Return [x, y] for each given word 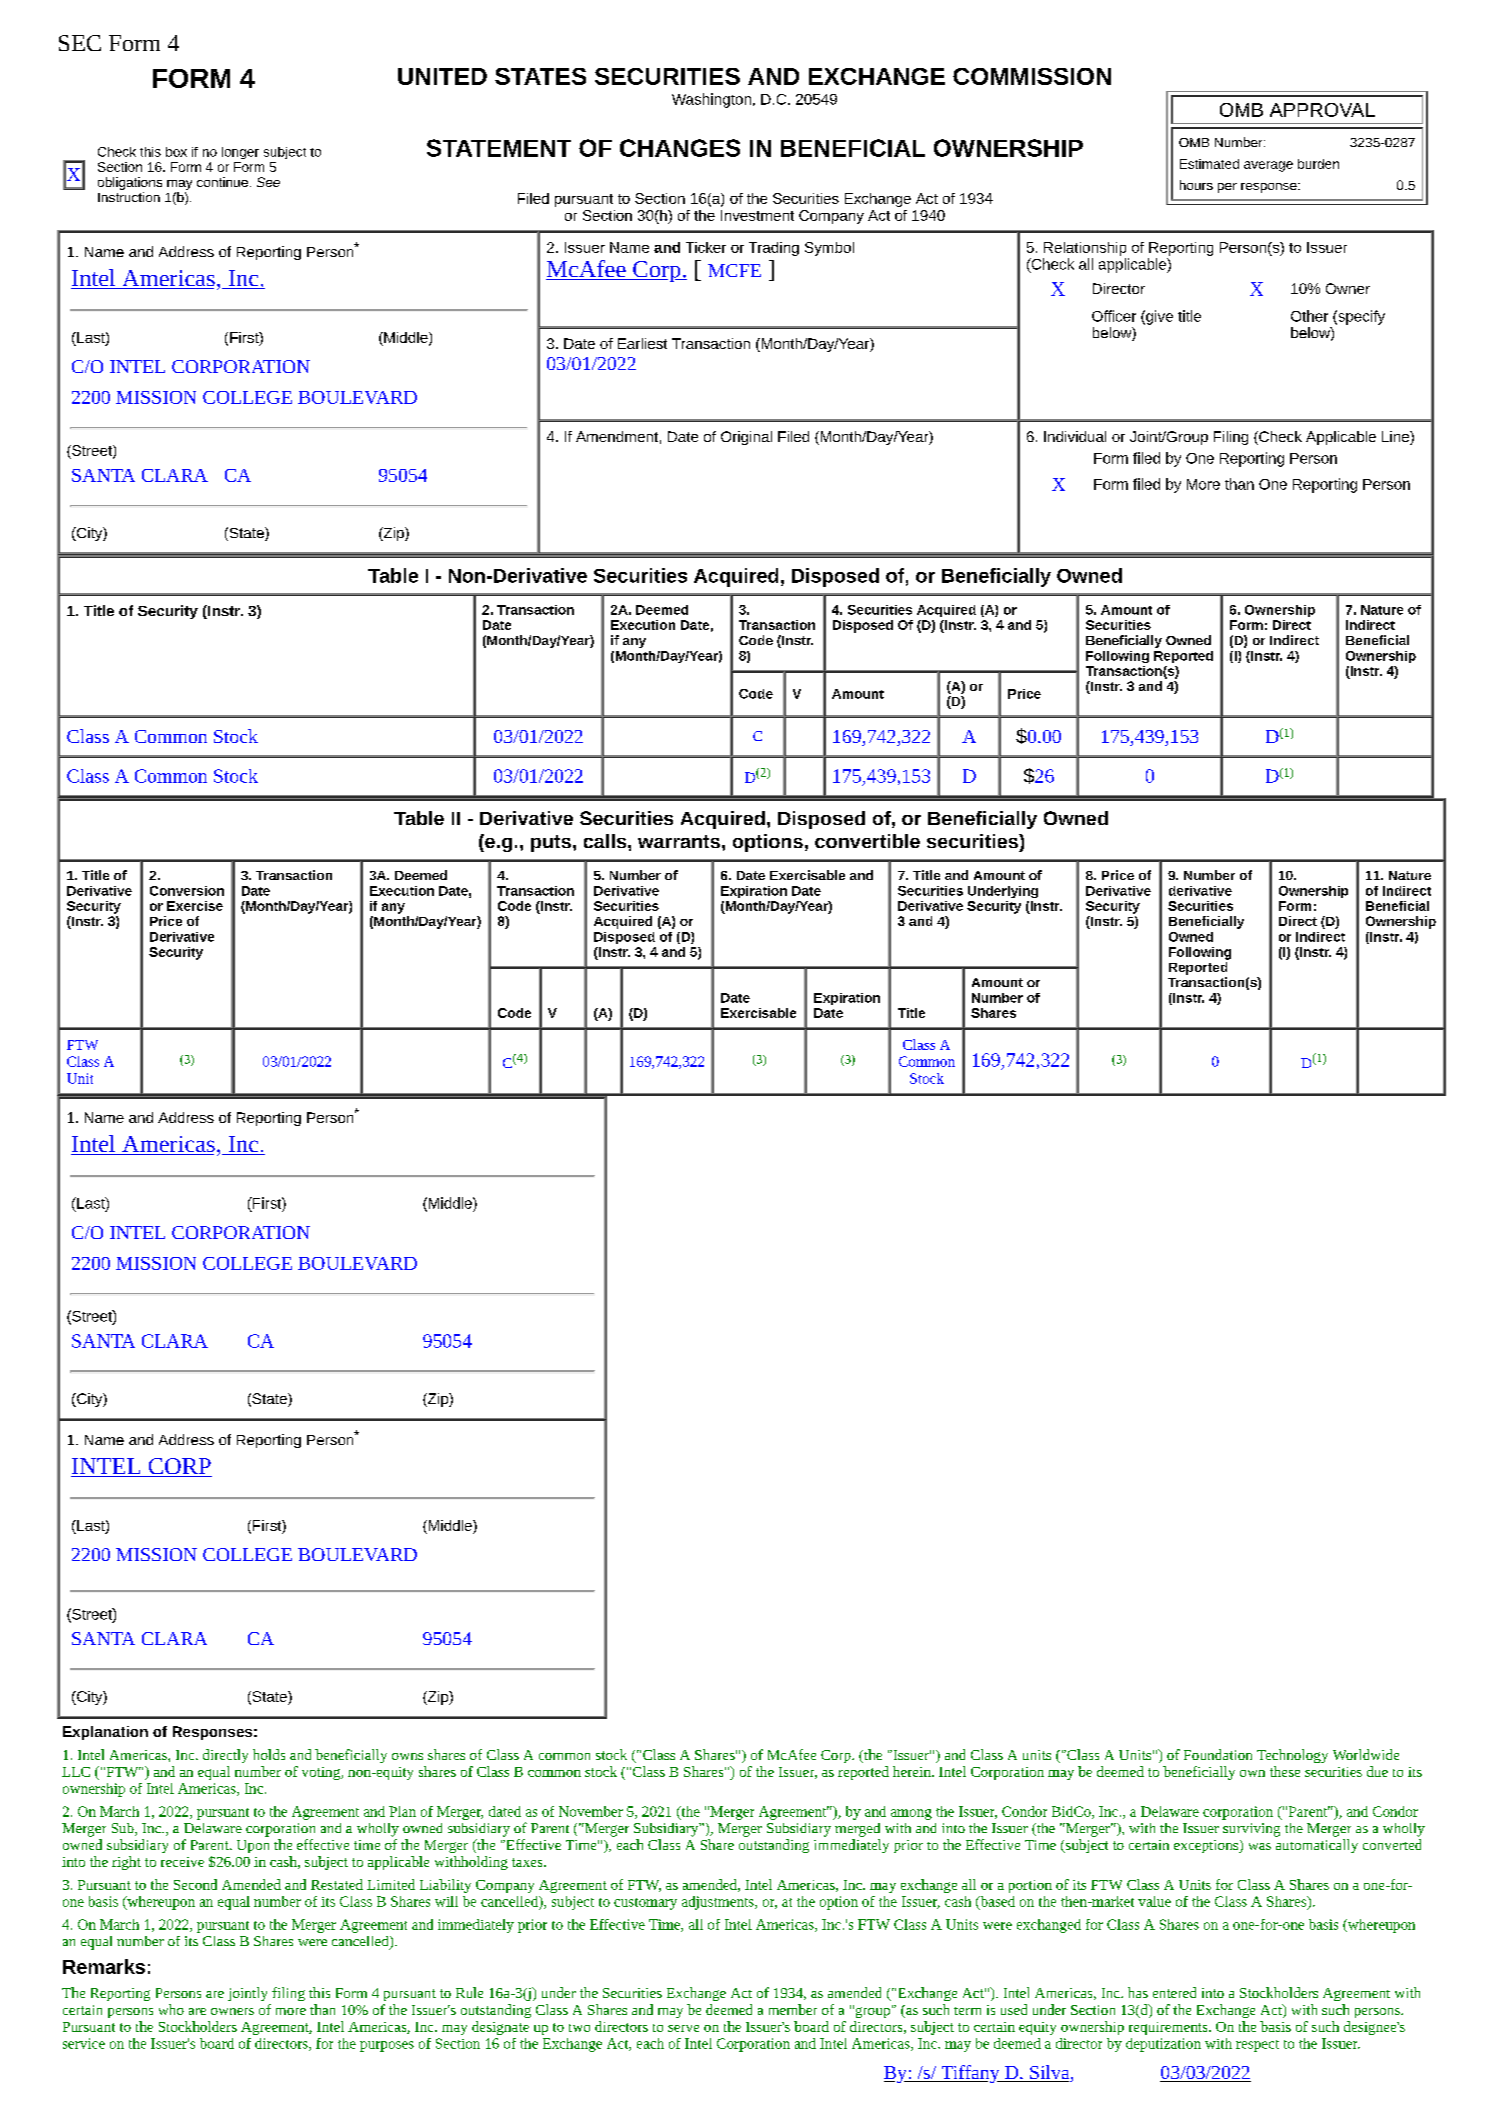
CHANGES [680, 148]
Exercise [195, 906]
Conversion [187, 891]
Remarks [104, 1966]
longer [240, 153]
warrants [679, 841]
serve [683, 2028]
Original [746, 438]
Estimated [1209, 164]
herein [913, 1771]
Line [1396, 438]
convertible [867, 841]
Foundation [1218, 1754]
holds [269, 1754]
